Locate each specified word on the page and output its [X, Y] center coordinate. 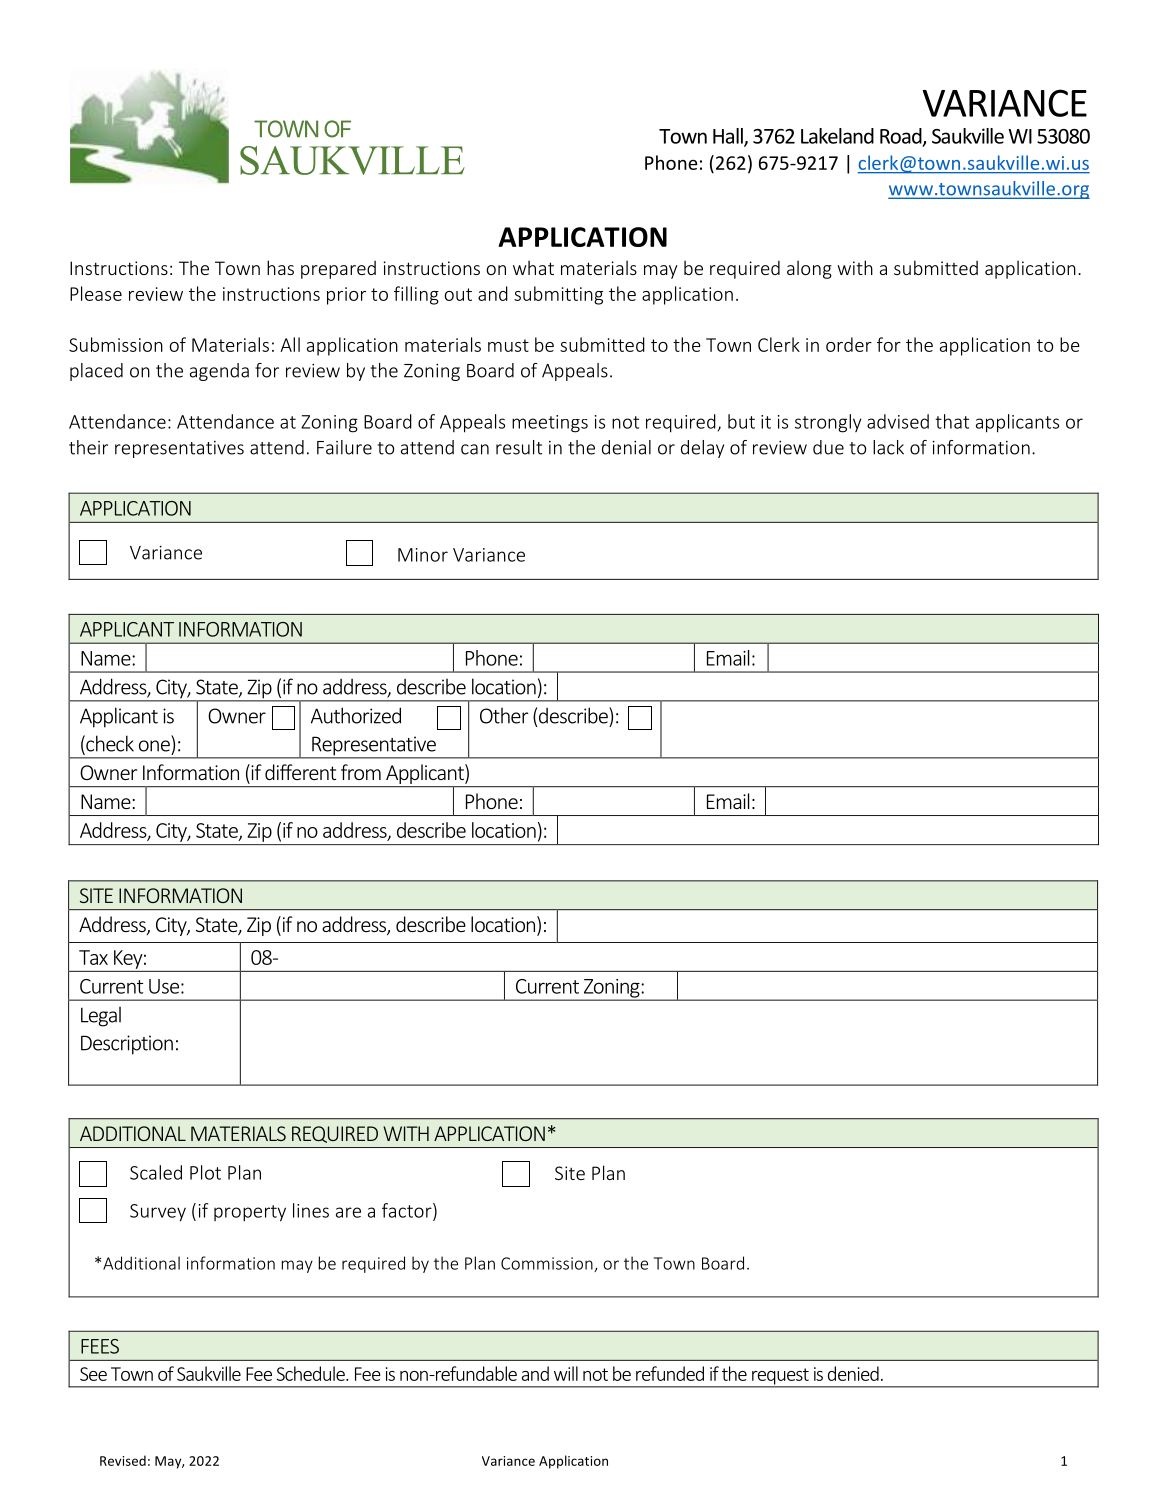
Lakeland [837, 136]
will [566, 1373]
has [280, 267]
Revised [123, 1460]
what [533, 267]
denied [853, 1373]
